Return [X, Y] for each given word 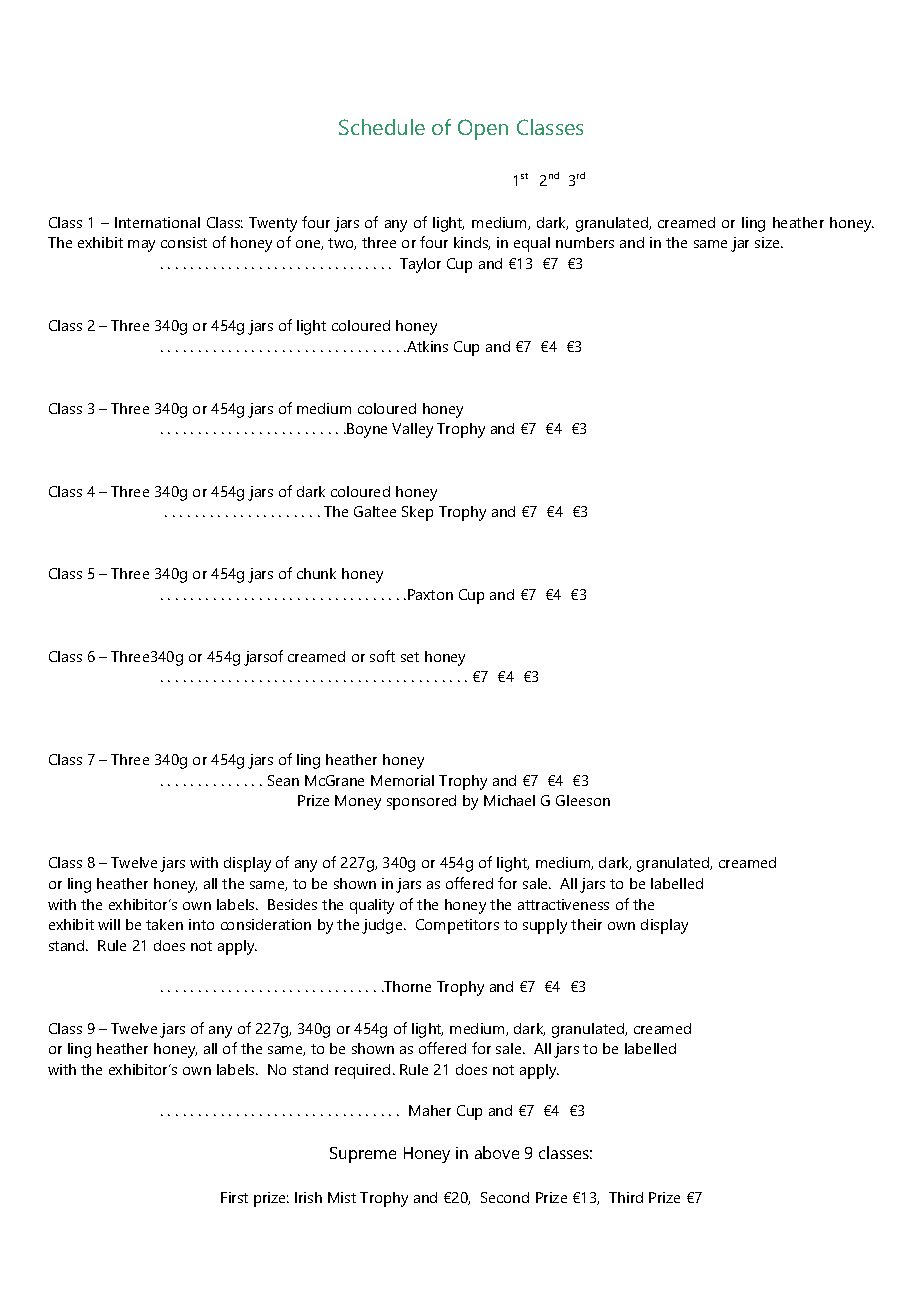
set [410, 657]
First [234, 1197]
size [768, 242]
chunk [316, 573]
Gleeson [583, 800]
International [157, 222]
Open [483, 129]
